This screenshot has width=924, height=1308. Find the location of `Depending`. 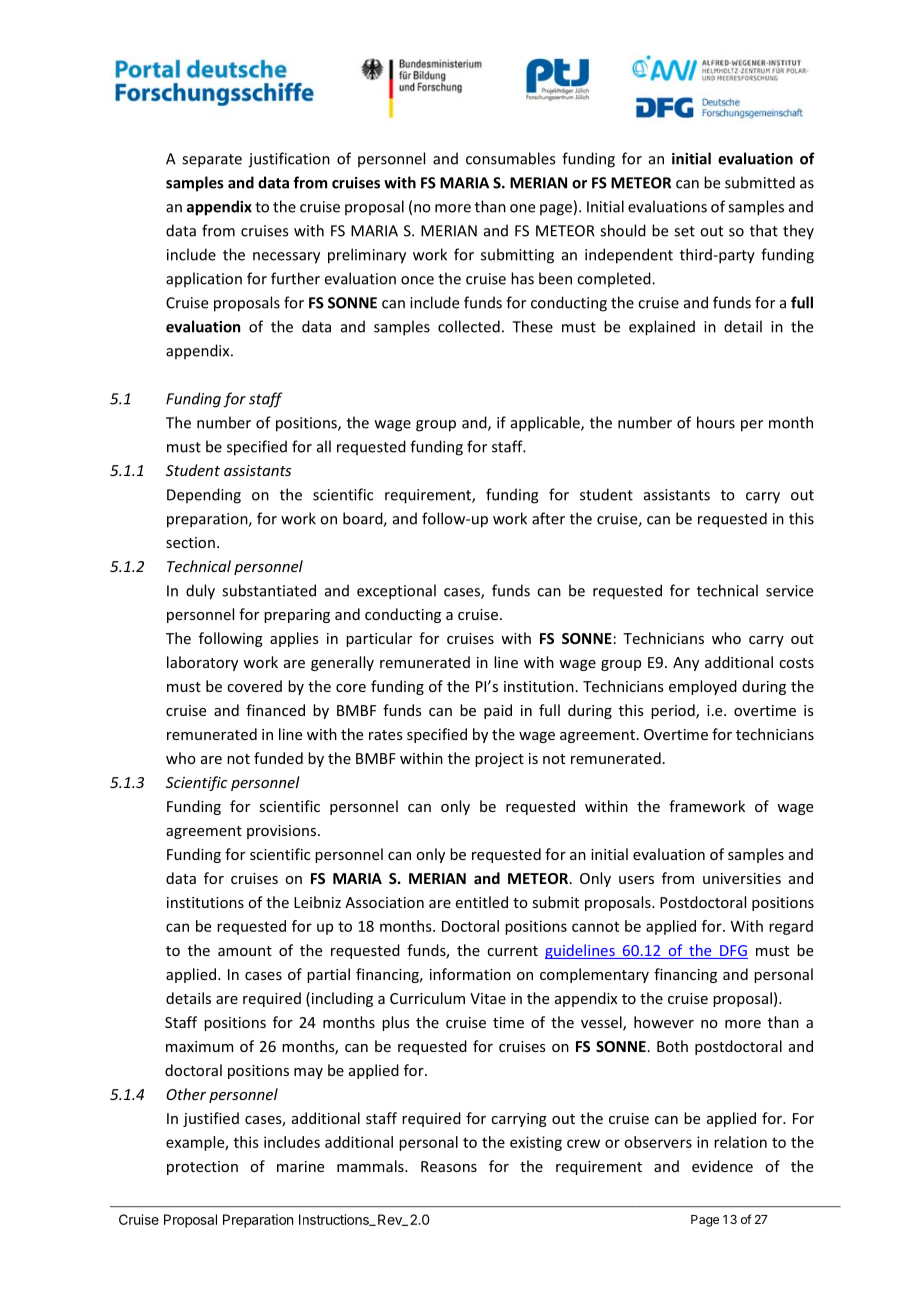

Depending is located at coordinates (204, 496).
